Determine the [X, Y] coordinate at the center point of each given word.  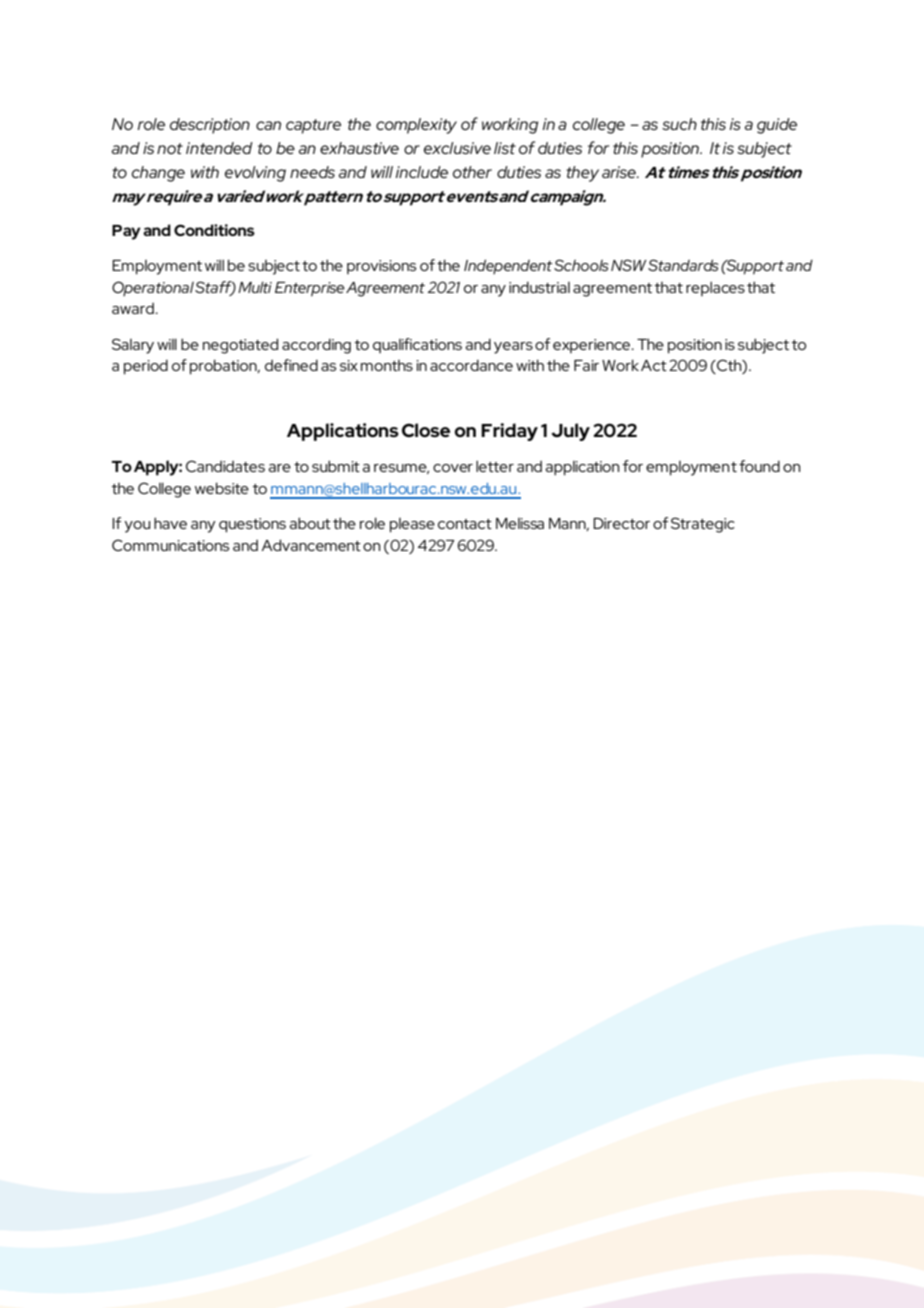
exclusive [457, 148]
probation [224, 367]
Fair [586, 365]
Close [426, 430]
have [170, 523]
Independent [508, 266]
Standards [683, 265]
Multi [255, 287]
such [679, 124]
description [210, 126]
